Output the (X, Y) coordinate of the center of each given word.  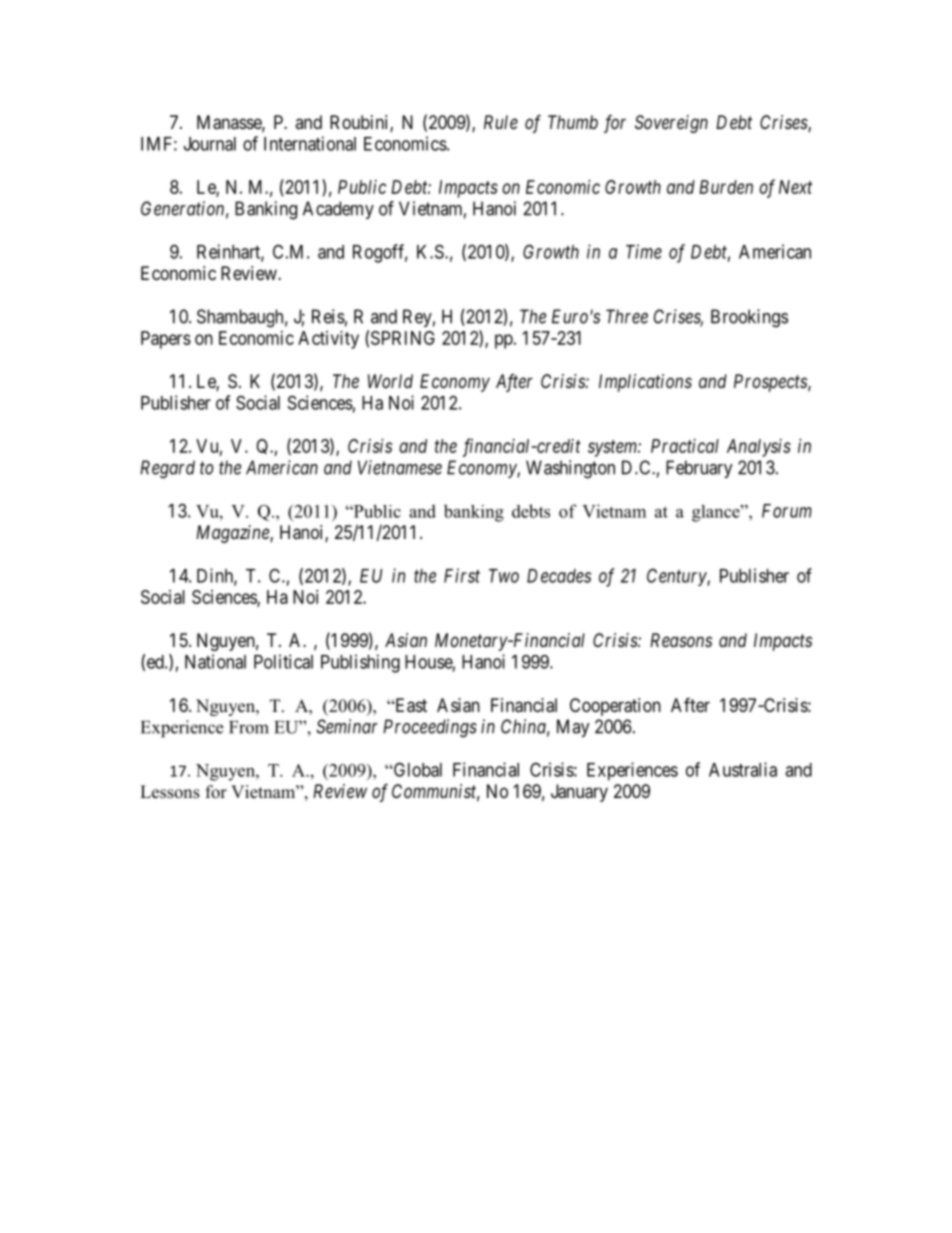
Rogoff (380, 253)
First (462, 575)
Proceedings (430, 728)
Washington (570, 469)
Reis (328, 316)
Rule (501, 122)
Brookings (749, 318)
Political (283, 661)
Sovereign (671, 124)
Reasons (681, 640)
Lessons (170, 792)
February (699, 469)
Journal (210, 144)
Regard (167, 469)
